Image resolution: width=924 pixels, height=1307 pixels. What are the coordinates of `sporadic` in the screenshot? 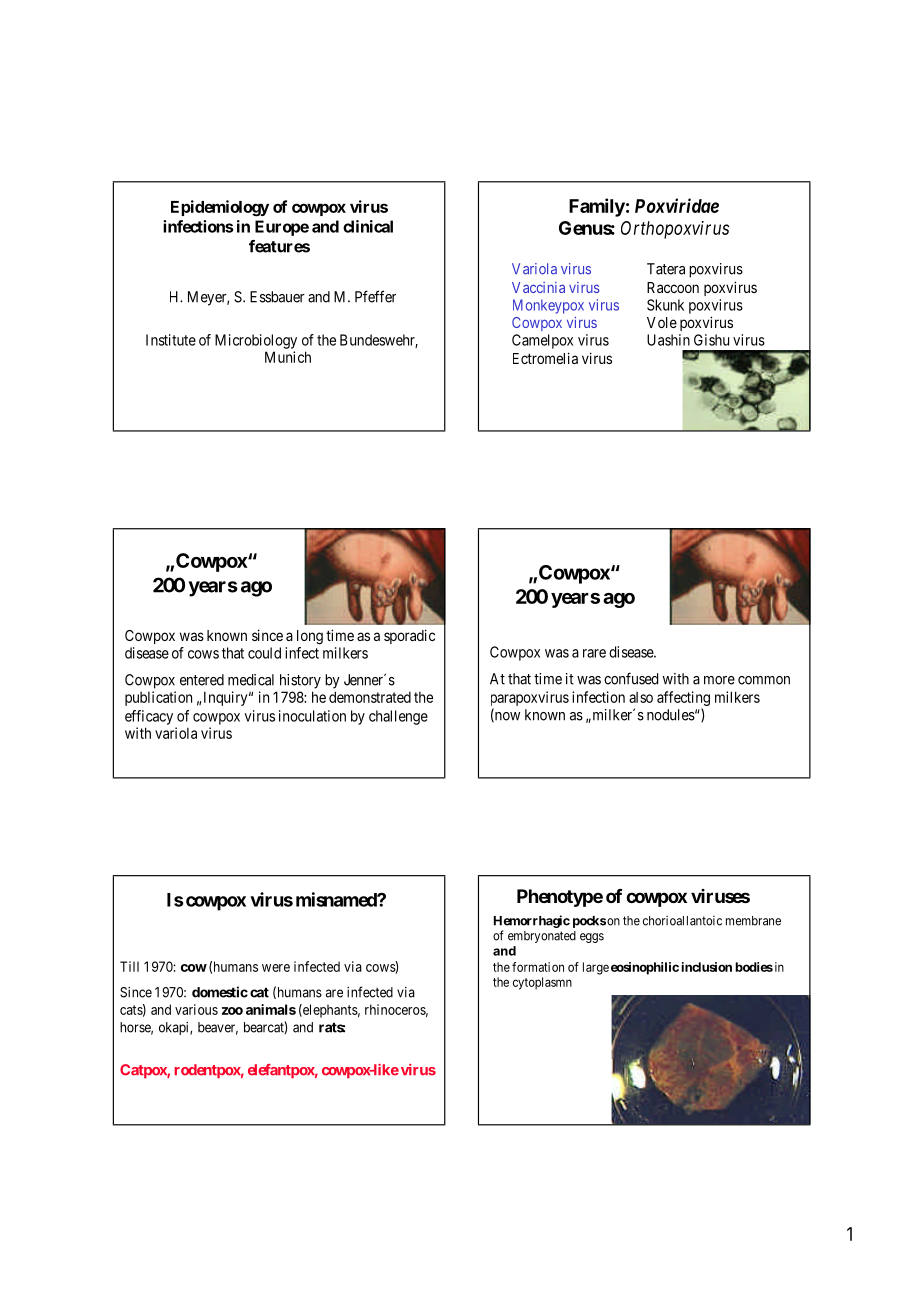 It's located at (409, 636).
